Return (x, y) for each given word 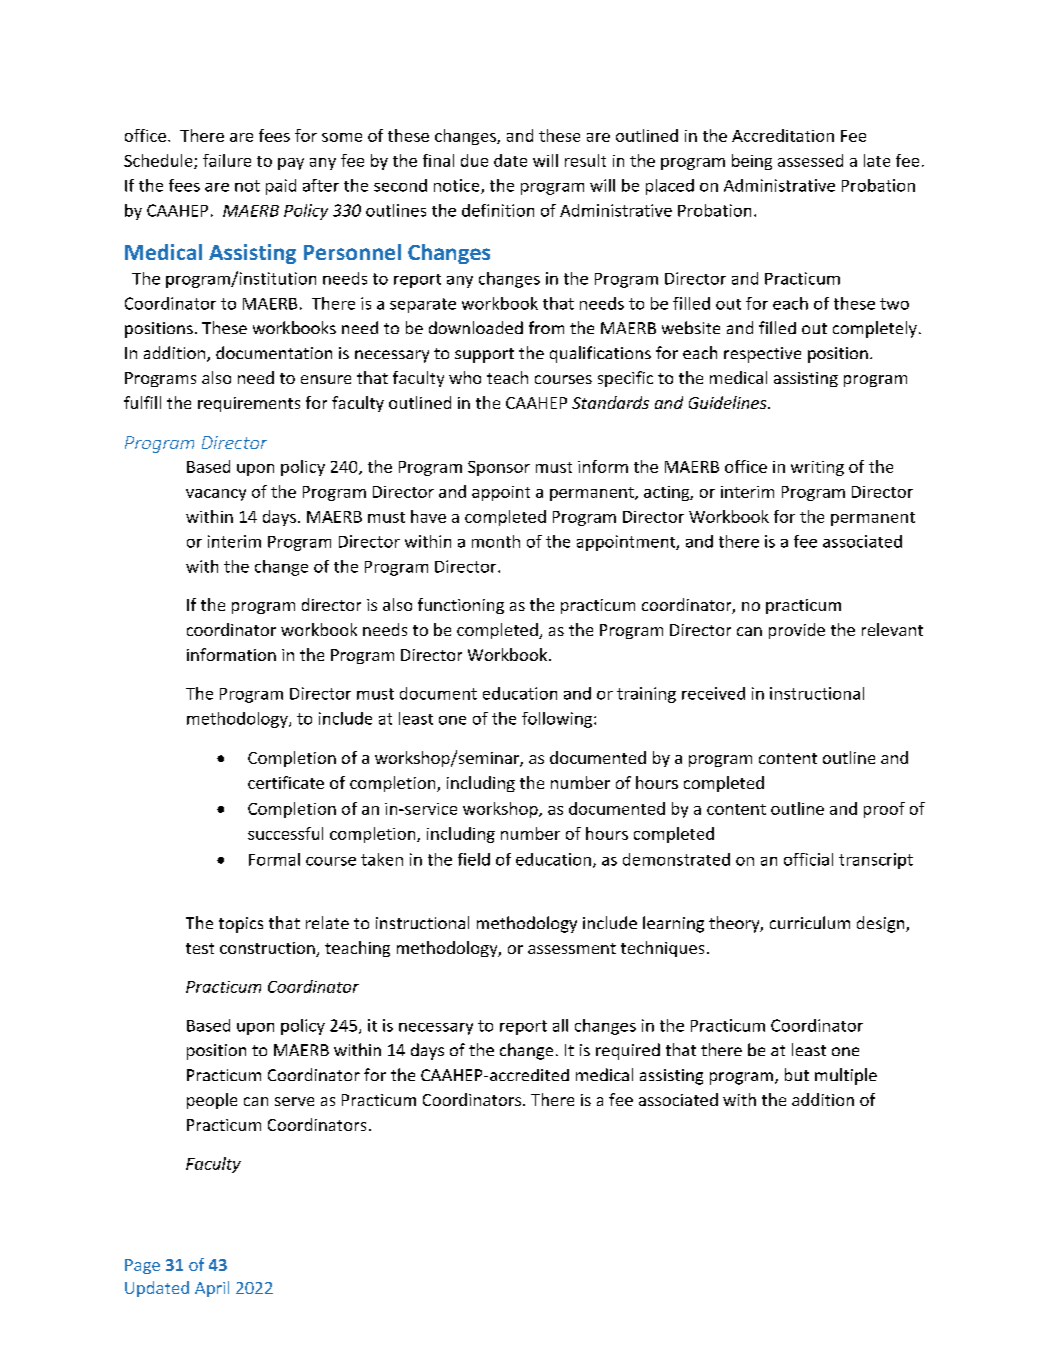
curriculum (810, 922)
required (628, 1051)
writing (817, 468)
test (200, 948)
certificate (286, 782)
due (474, 160)
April (212, 1289)
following (558, 720)
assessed (810, 160)
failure (227, 160)
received (713, 693)
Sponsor (499, 468)
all (560, 1025)
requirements (249, 404)
